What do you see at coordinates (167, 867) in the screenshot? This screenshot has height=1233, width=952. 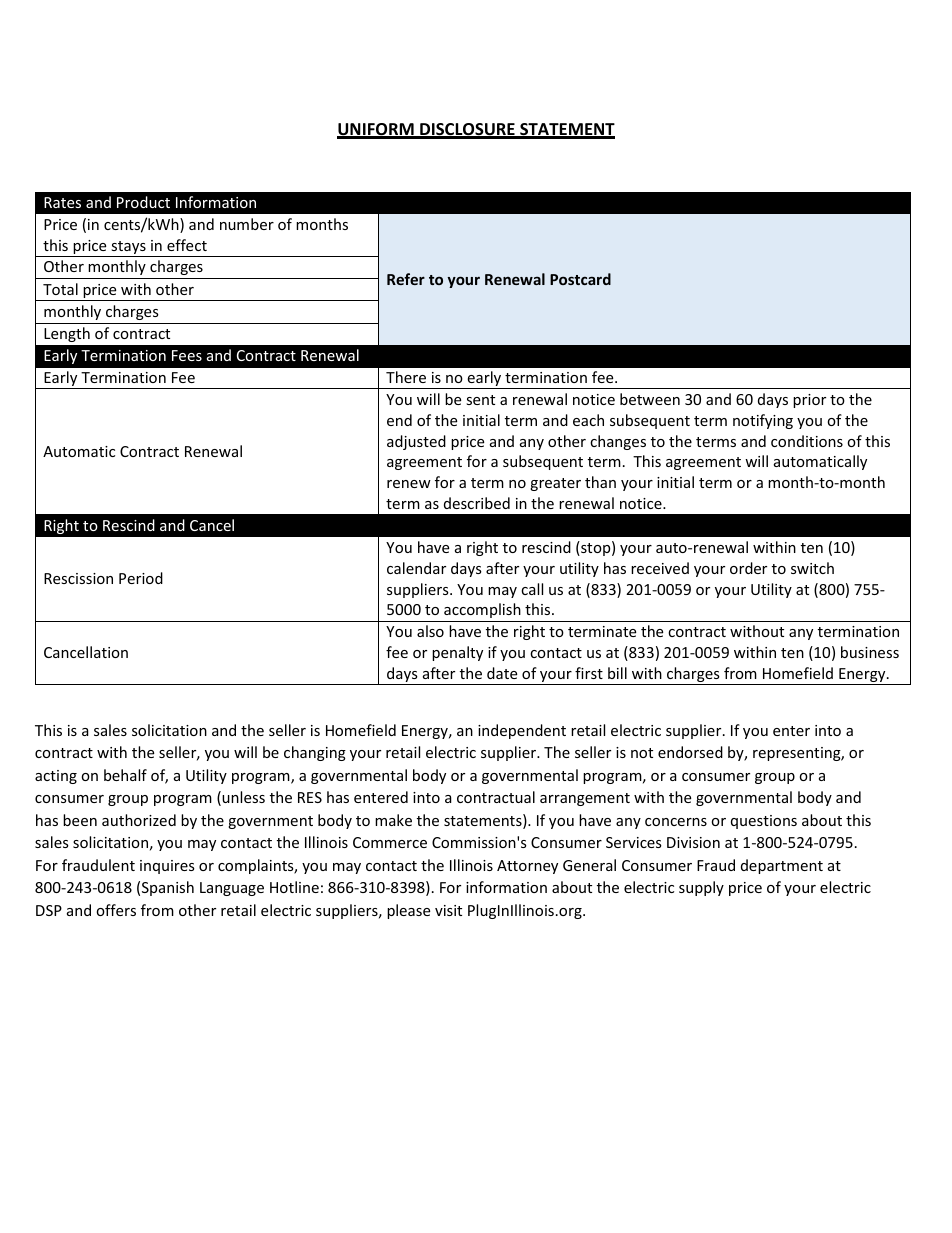 I see `inquires` at bounding box center [167, 867].
